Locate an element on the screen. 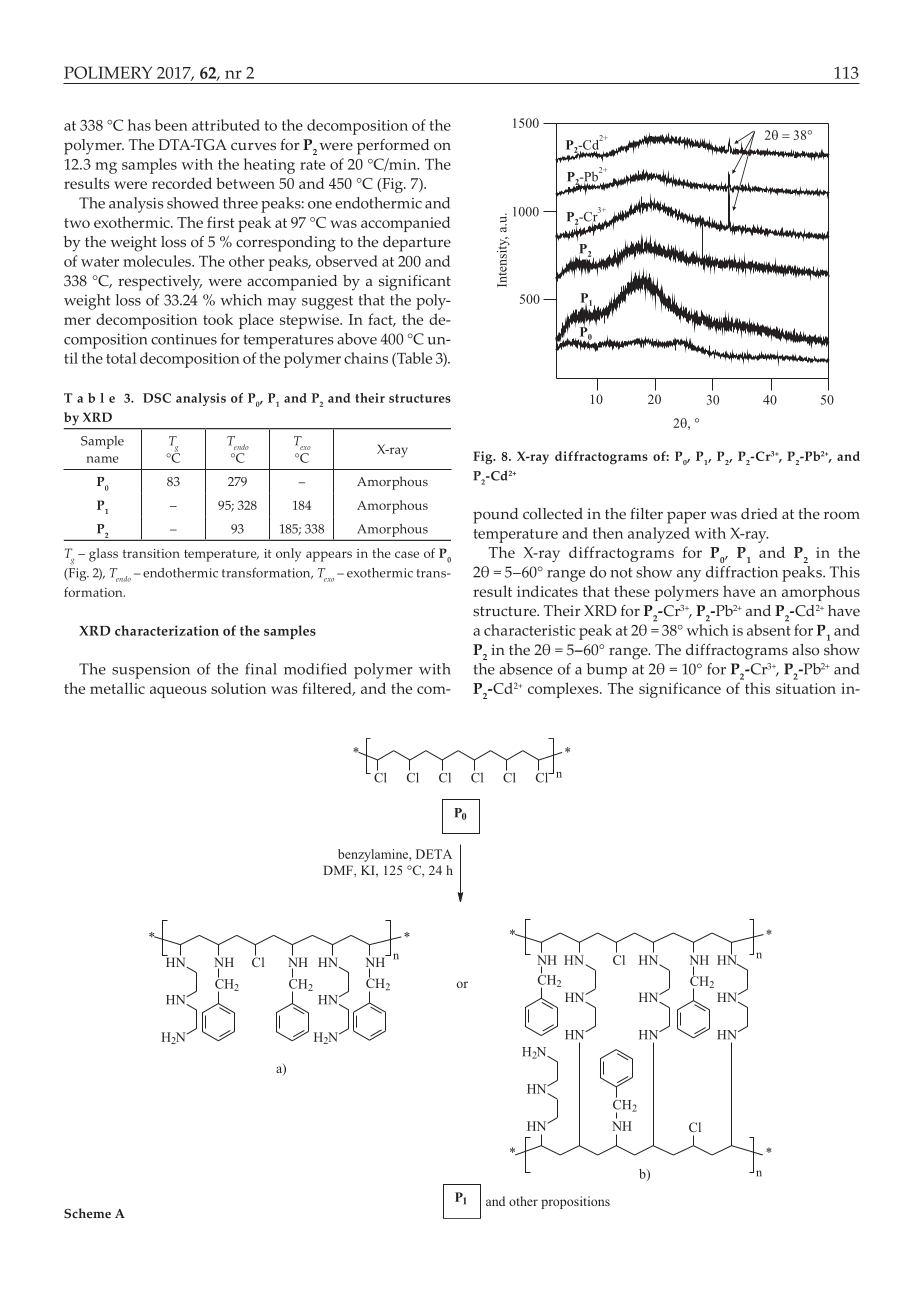  performed is located at coordinates (393, 147).
